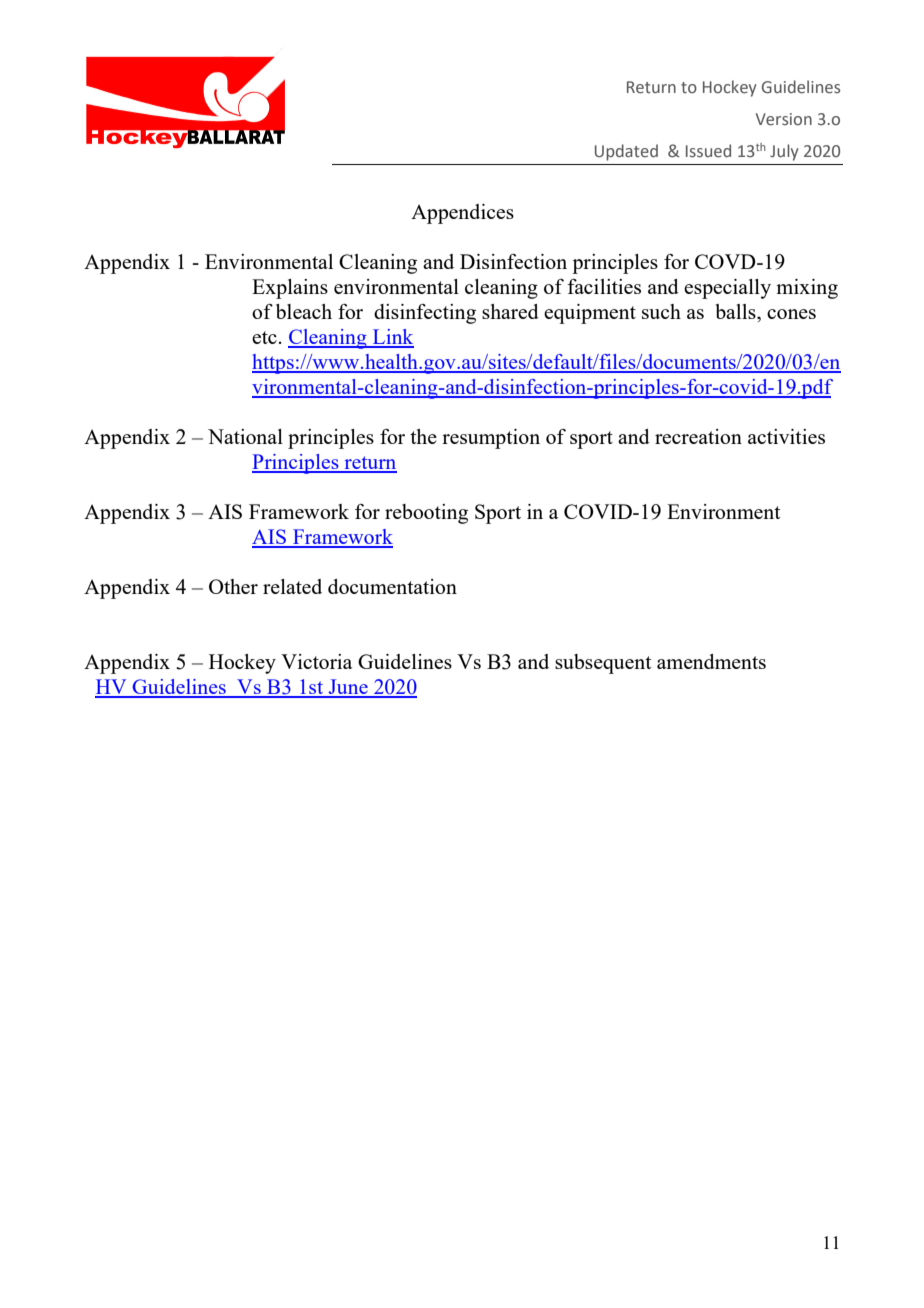  Describe the element at coordinates (698, 436) in the document. I see `recreation` at that location.
